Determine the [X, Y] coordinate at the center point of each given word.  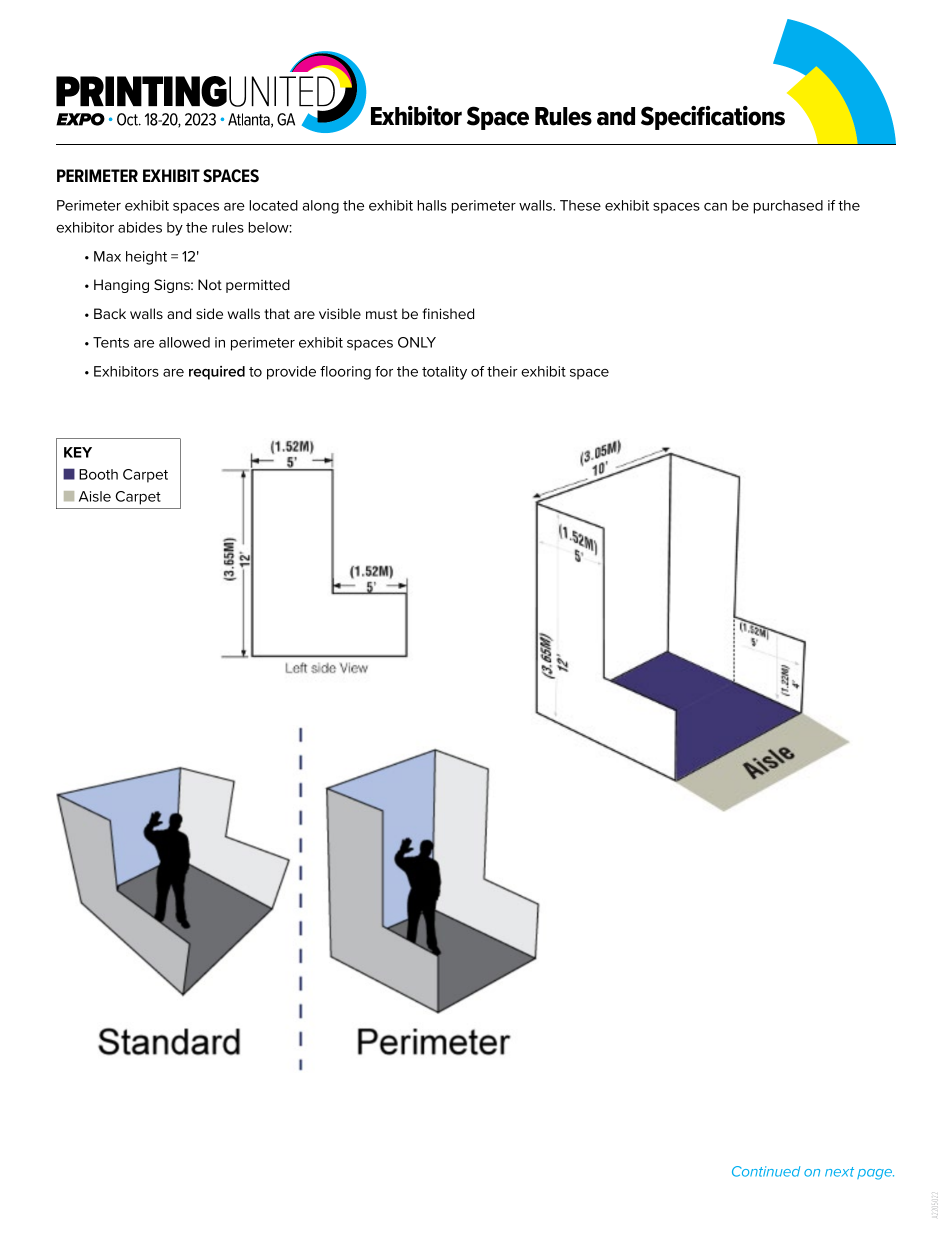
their [502, 371]
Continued [766, 1171]
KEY [78, 452]
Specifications [713, 118]
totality [444, 373]
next [839, 1172]
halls [432, 205]
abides [140, 227]
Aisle [95, 496]
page [875, 1174]
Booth [98, 474]
